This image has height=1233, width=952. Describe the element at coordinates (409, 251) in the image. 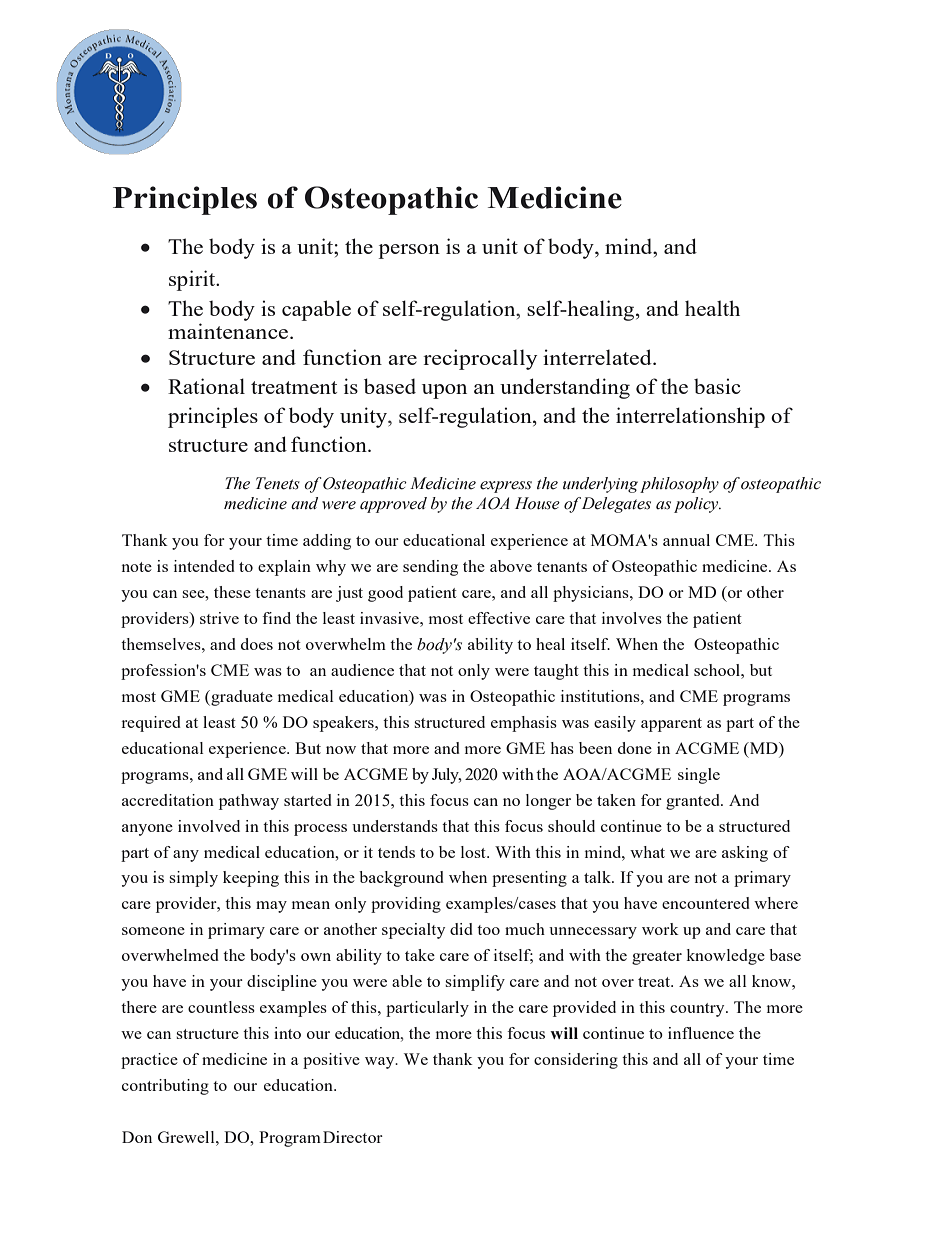

I see `person` at that location.
